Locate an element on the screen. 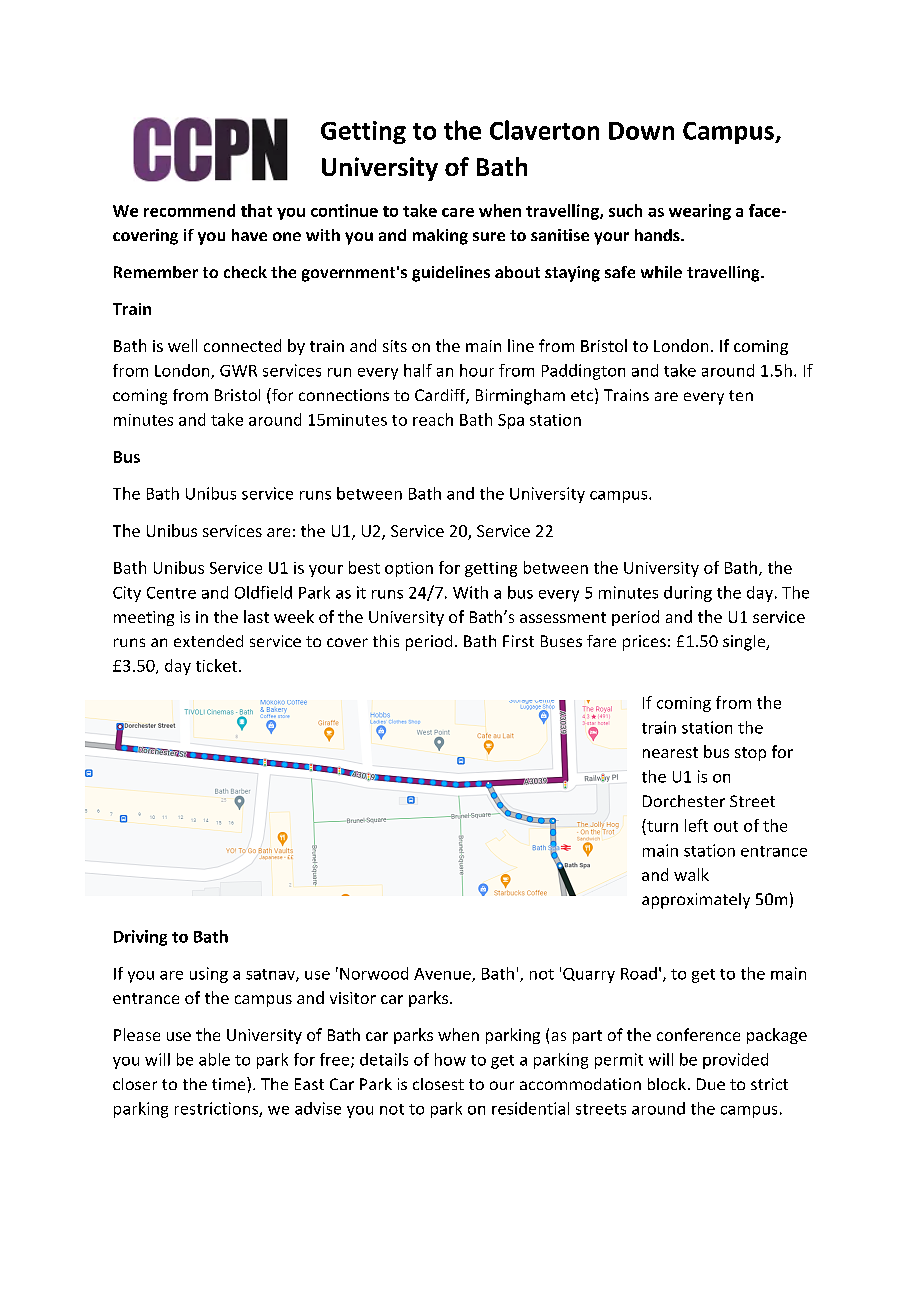  time is located at coordinates (230, 1083).
